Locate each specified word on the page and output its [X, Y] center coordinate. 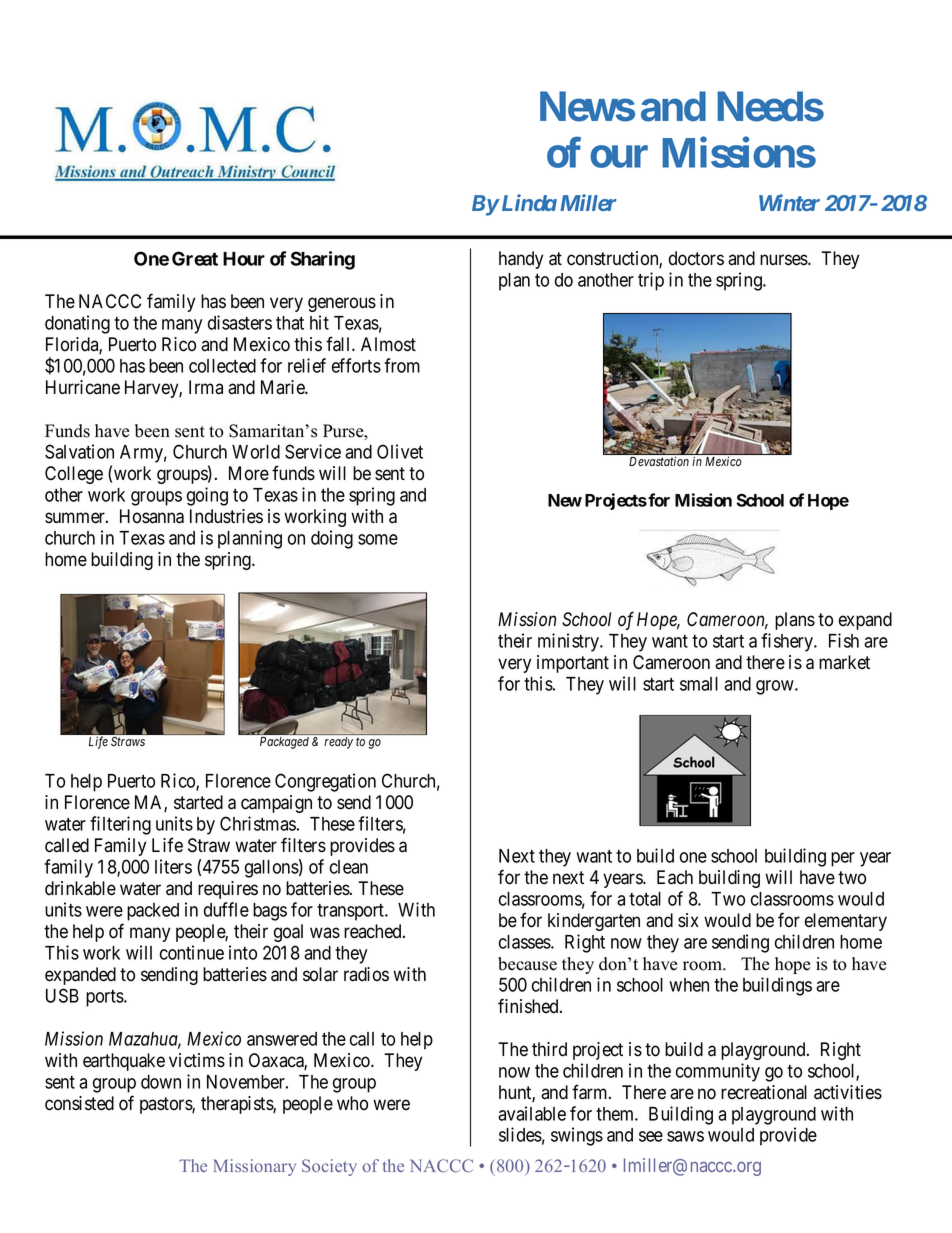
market [844, 662]
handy [521, 260]
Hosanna [152, 516]
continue [192, 952]
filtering [120, 825]
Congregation [325, 782]
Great [195, 258]
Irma [206, 387]
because [527, 964]
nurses [784, 260]
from [402, 365]
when [689, 985]
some [378, 539]
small [699, 684]
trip [651, 281]
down [161, 1082]
